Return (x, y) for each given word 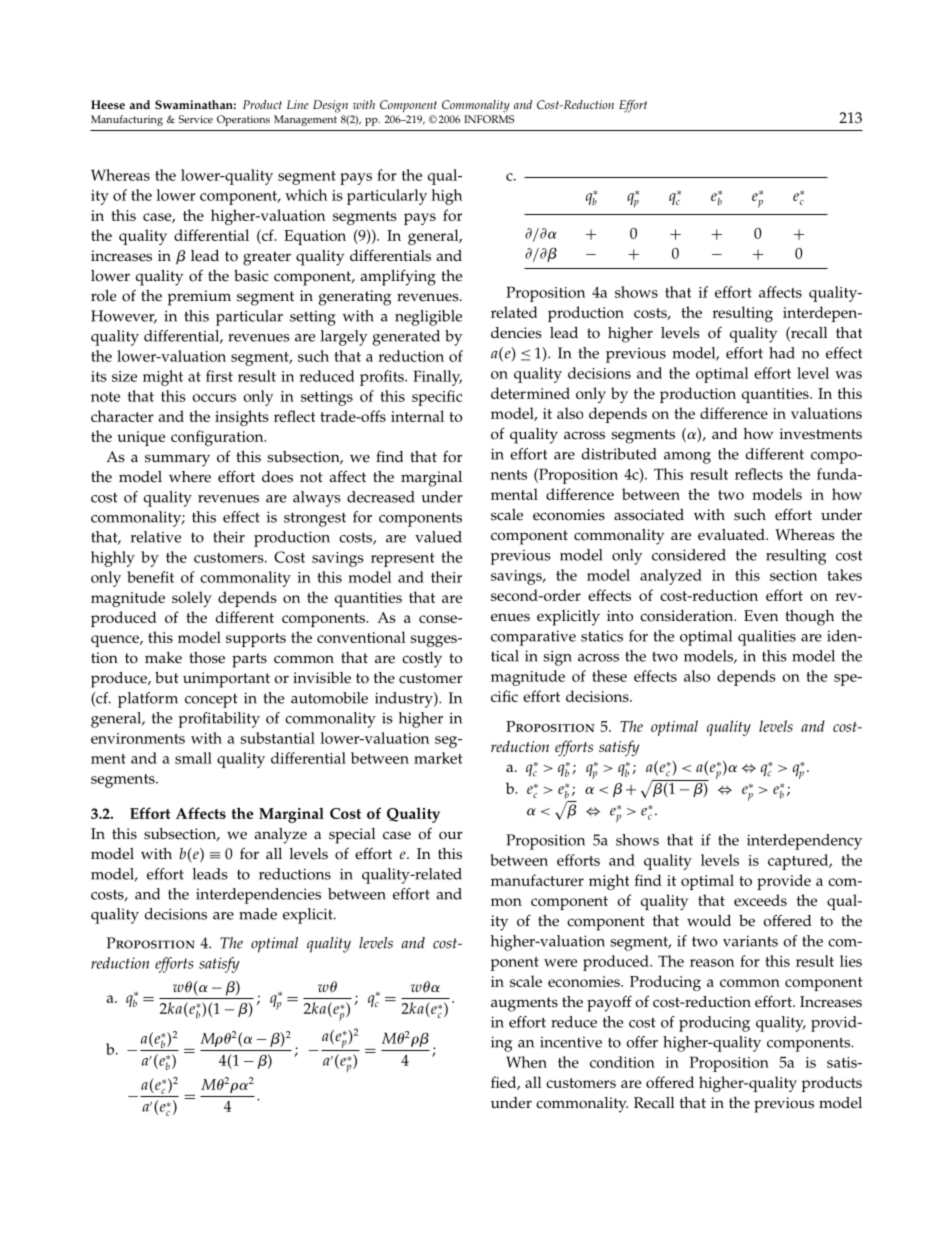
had (782, 353)
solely (192, 599)
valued (438, 537)
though (809, 618)
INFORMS (489, 119)
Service (196, 119)
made (258, 914)
